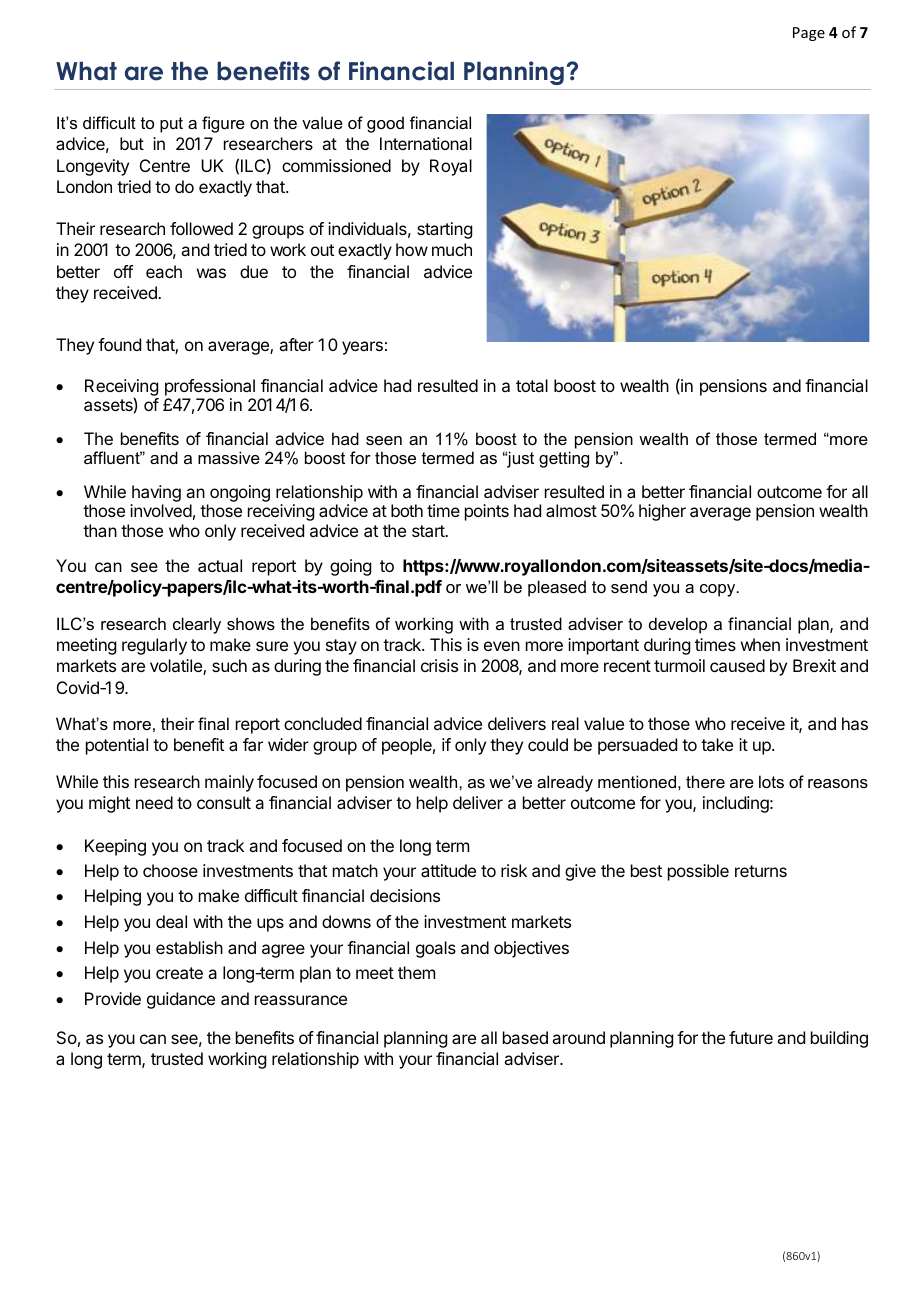 This image has width=924, height=1308. What do you see at coordinates (181, 1000) in the image?
I see `guidance` at bounding box center [181, 1000].
